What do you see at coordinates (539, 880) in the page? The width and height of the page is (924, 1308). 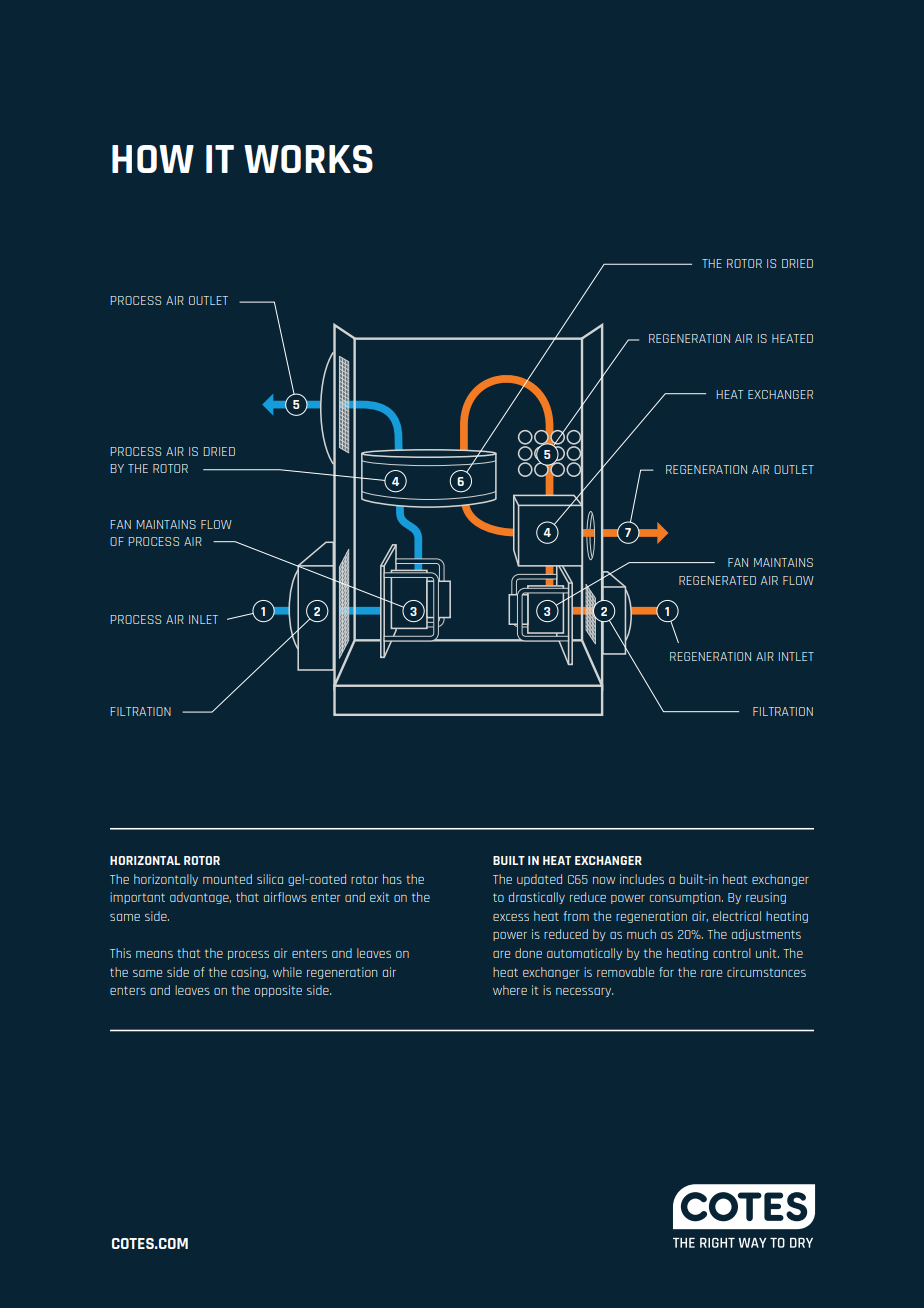 I see `updated` at bounding box center [539, 880].
